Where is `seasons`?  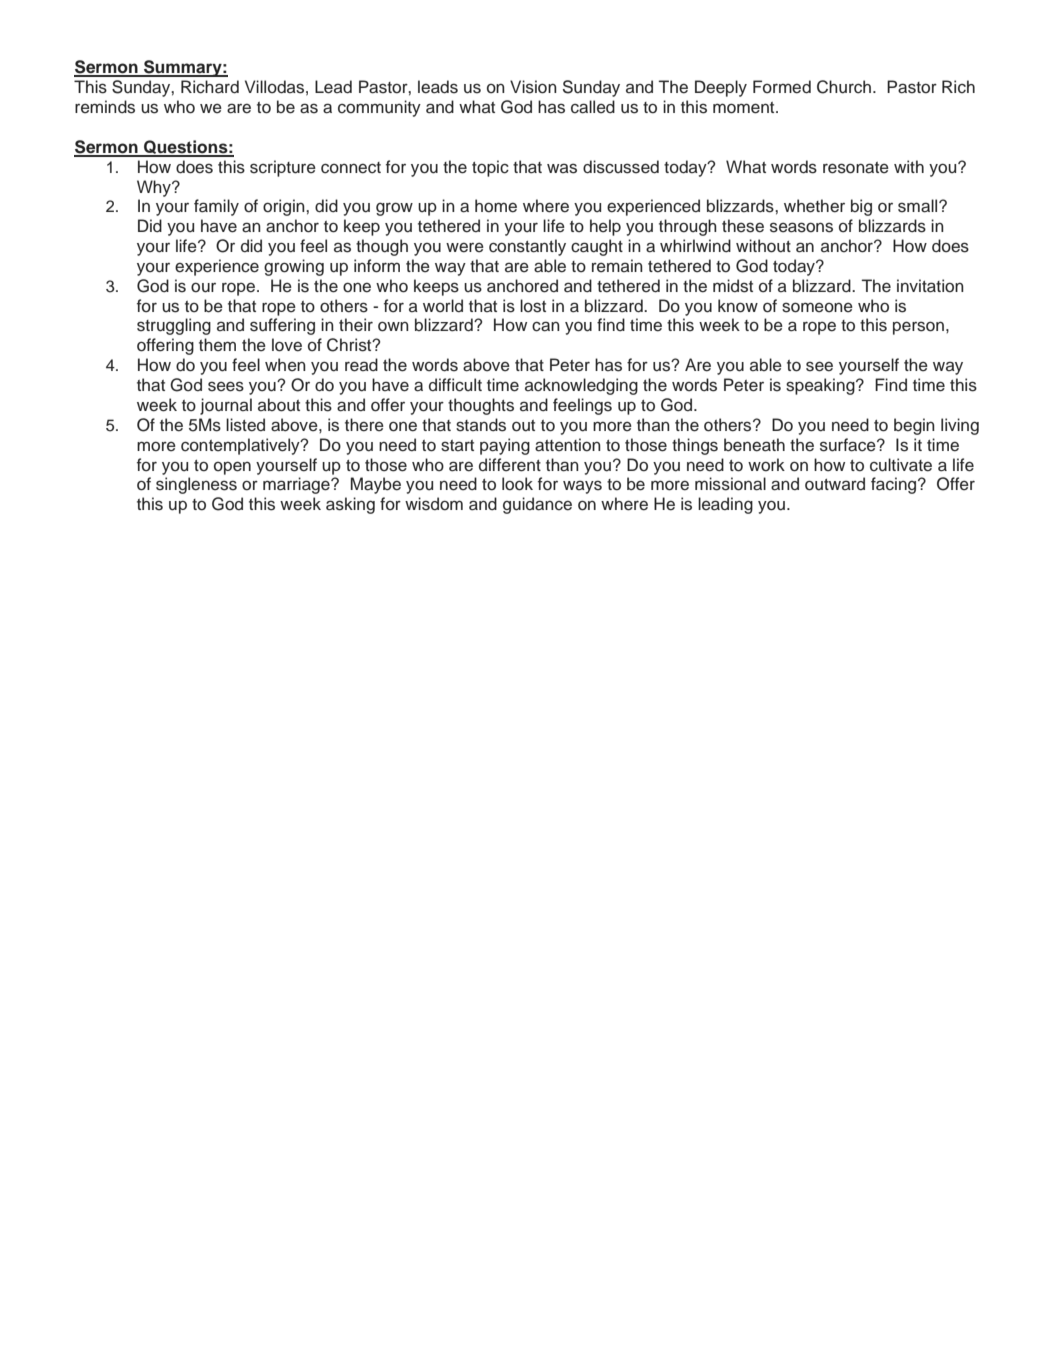
seasons is located at coordinates (801, 227).
